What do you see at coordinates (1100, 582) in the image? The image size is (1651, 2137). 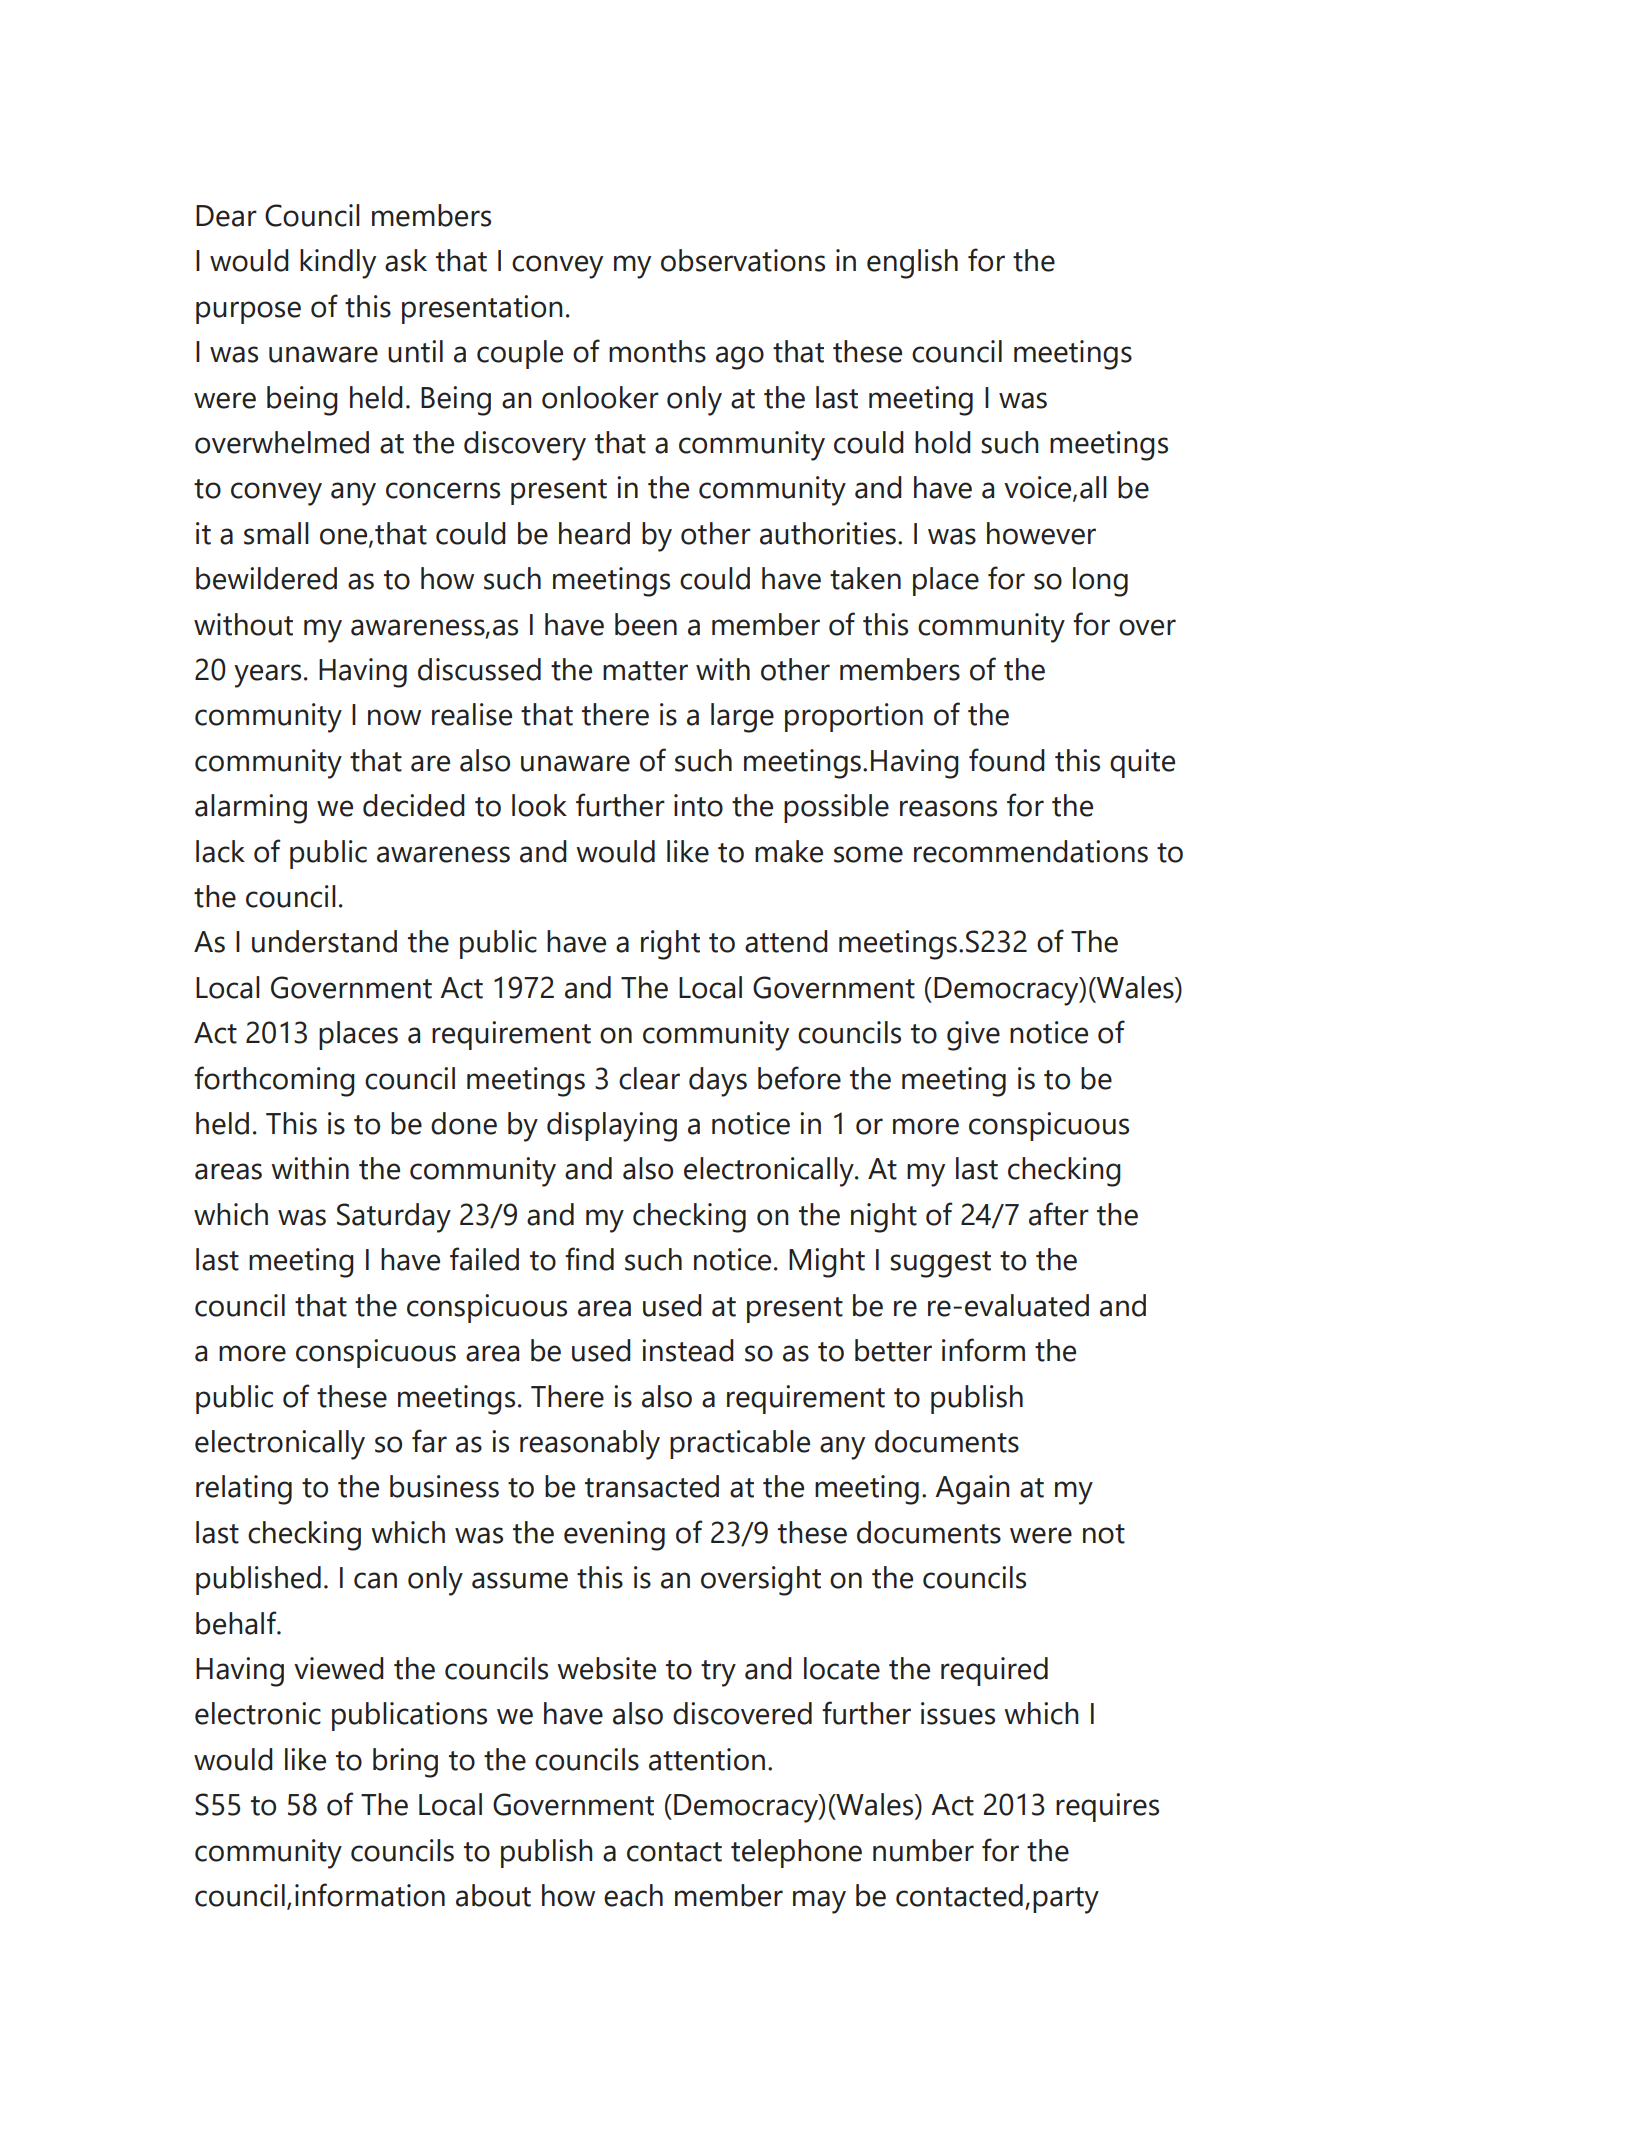 I see `long` at bounding box center [1100, 582].
